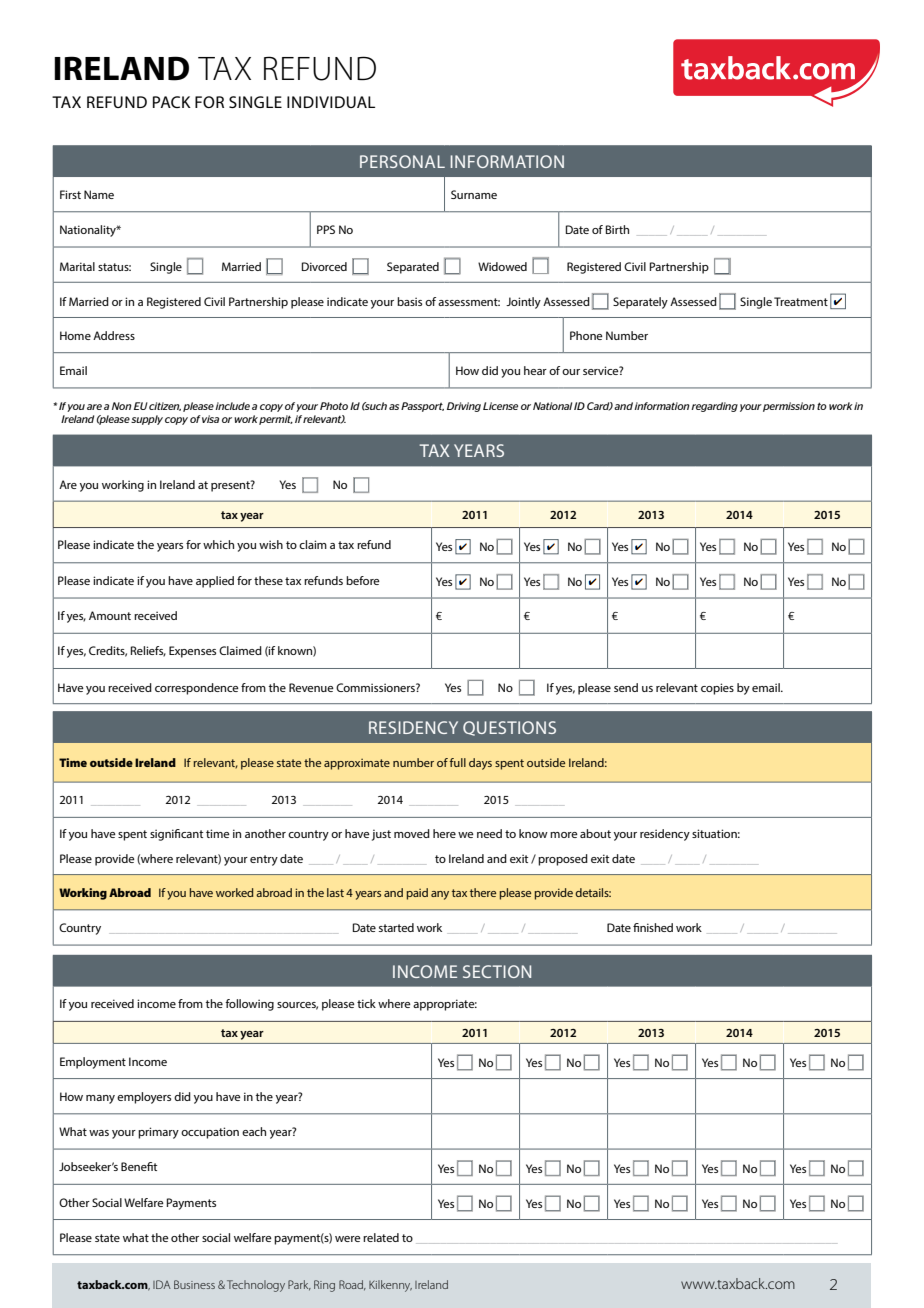 This image has width=924, height=1308. What do you see at coordinates (147, 420) in the image?
I see `supply` at bounding box center [147, 420].
